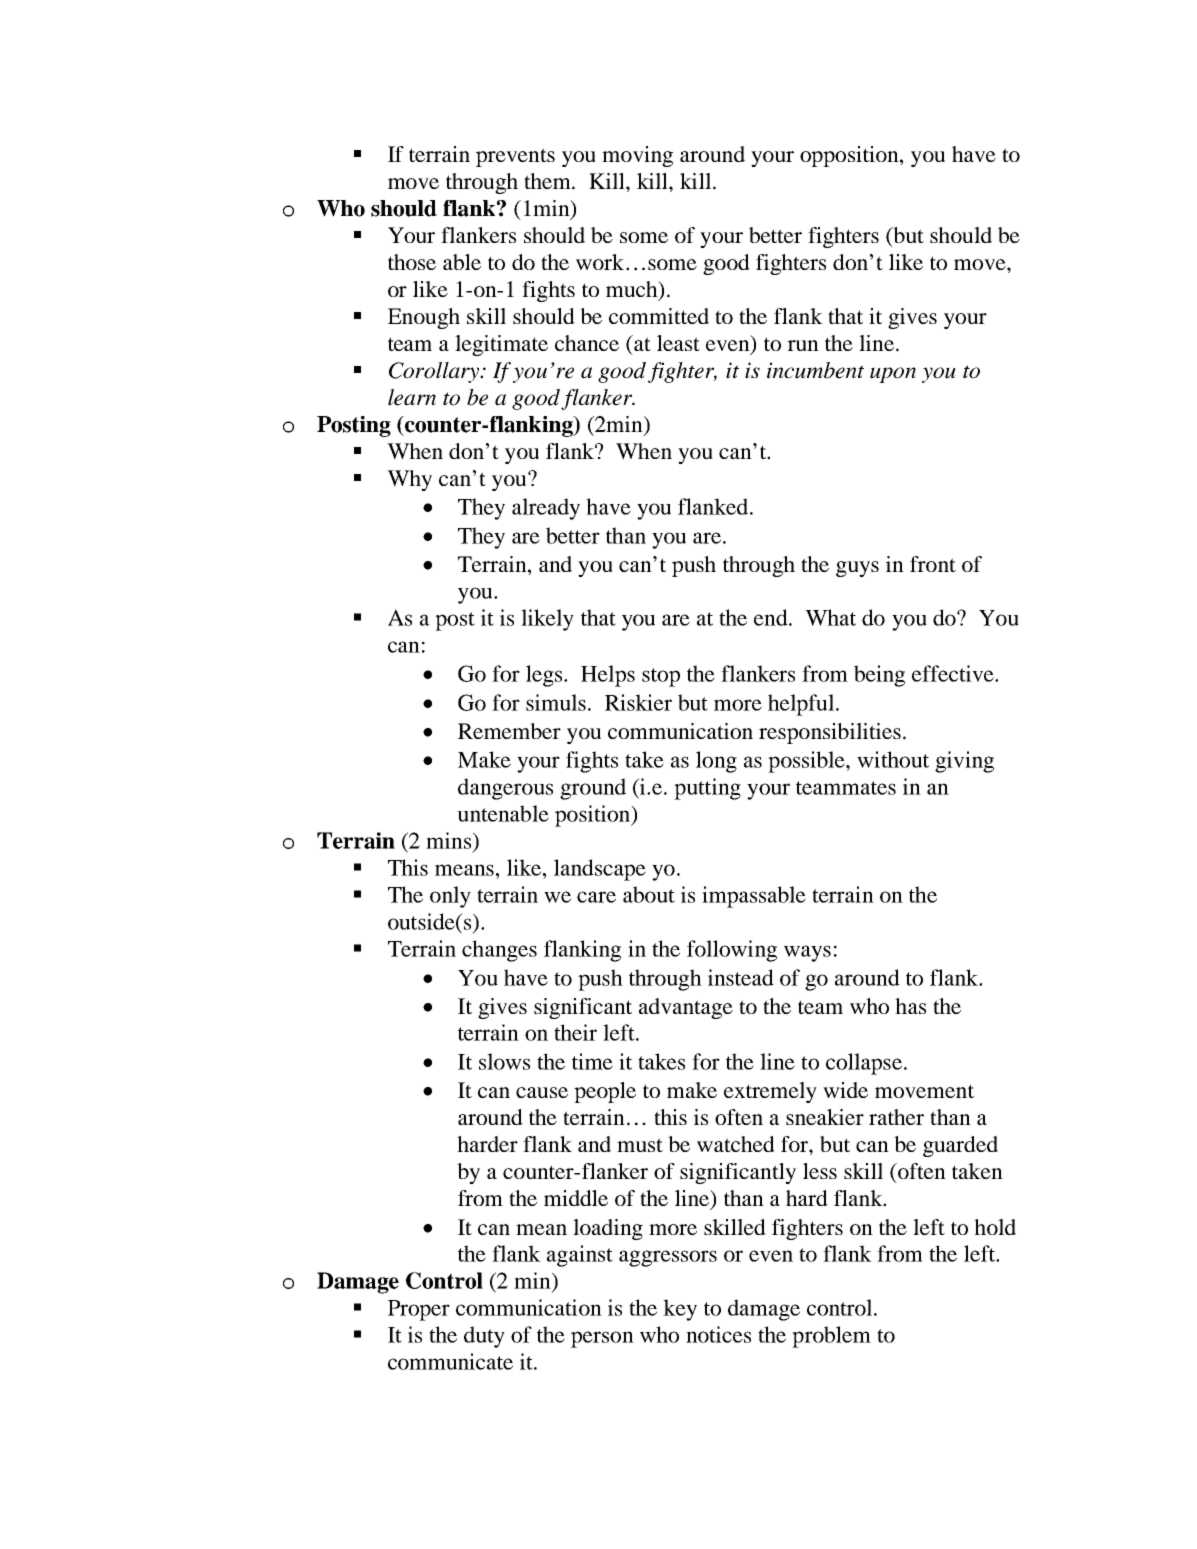  I want to click on without, so click(893, 759).
